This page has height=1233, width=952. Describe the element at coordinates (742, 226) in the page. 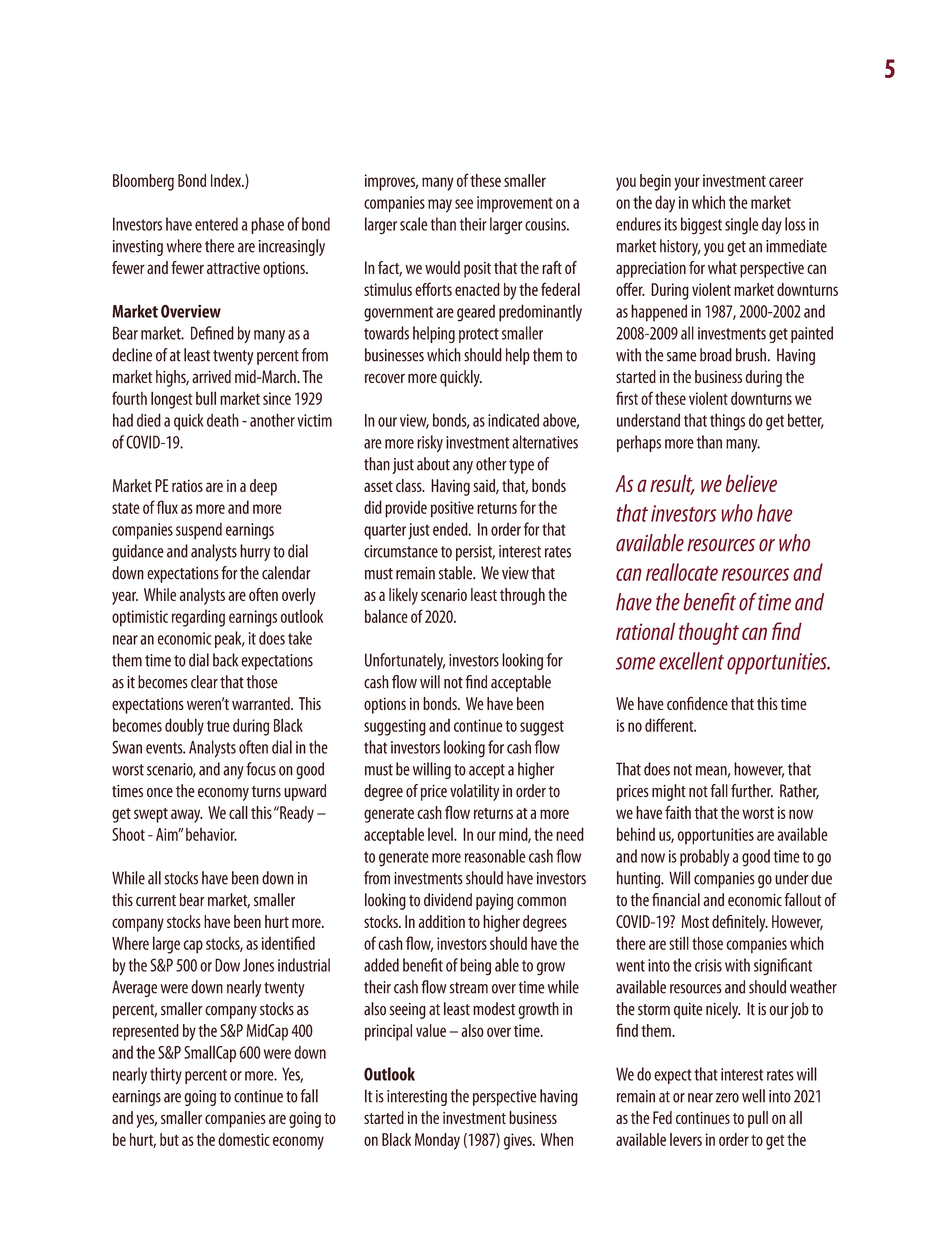

I see `single` at that location.
